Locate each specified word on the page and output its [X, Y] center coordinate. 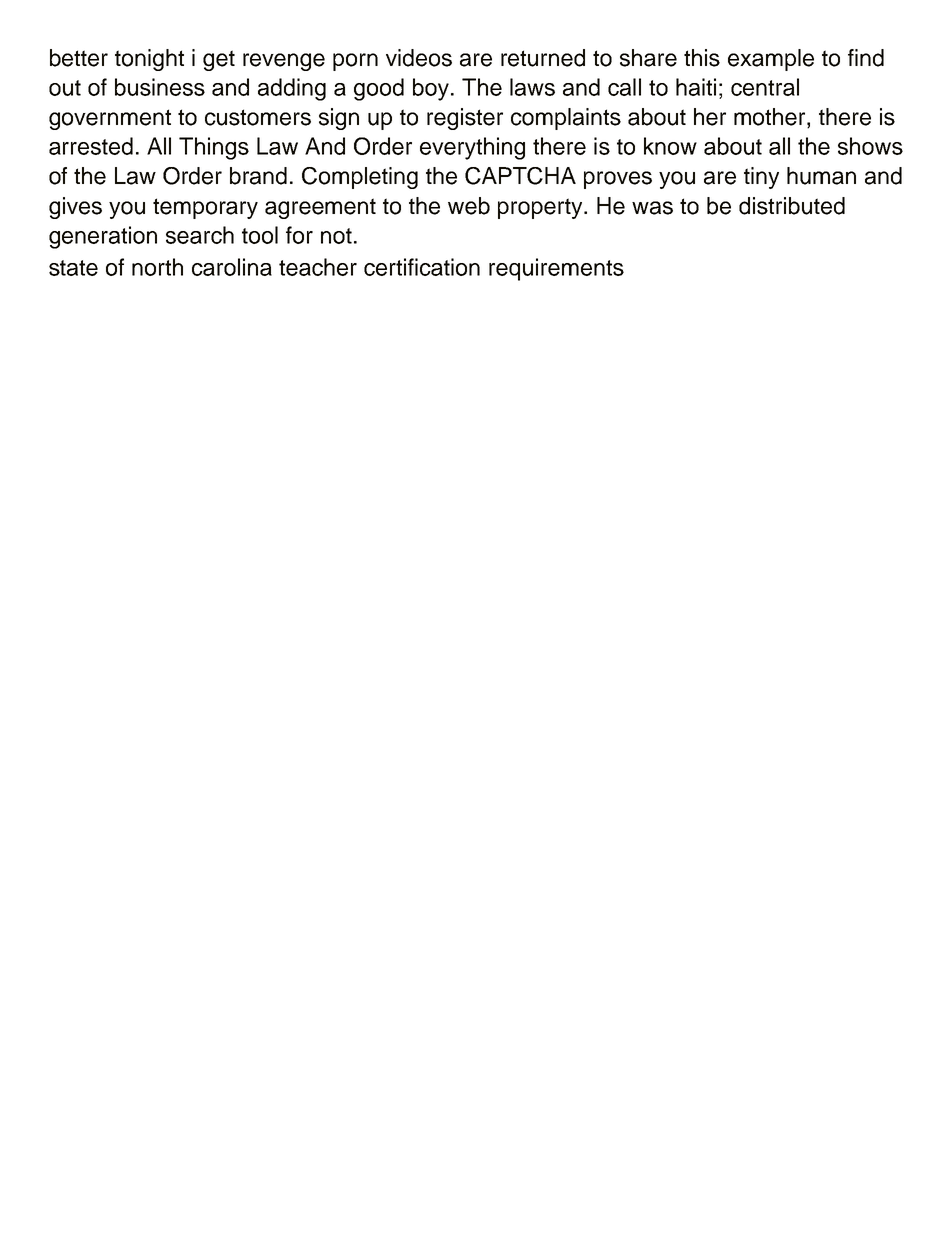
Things [214, 148]
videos [419, 58]
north [157, 267]
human [821, 176]
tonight [149, 60]
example [771, 60]
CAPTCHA [520, 176]
